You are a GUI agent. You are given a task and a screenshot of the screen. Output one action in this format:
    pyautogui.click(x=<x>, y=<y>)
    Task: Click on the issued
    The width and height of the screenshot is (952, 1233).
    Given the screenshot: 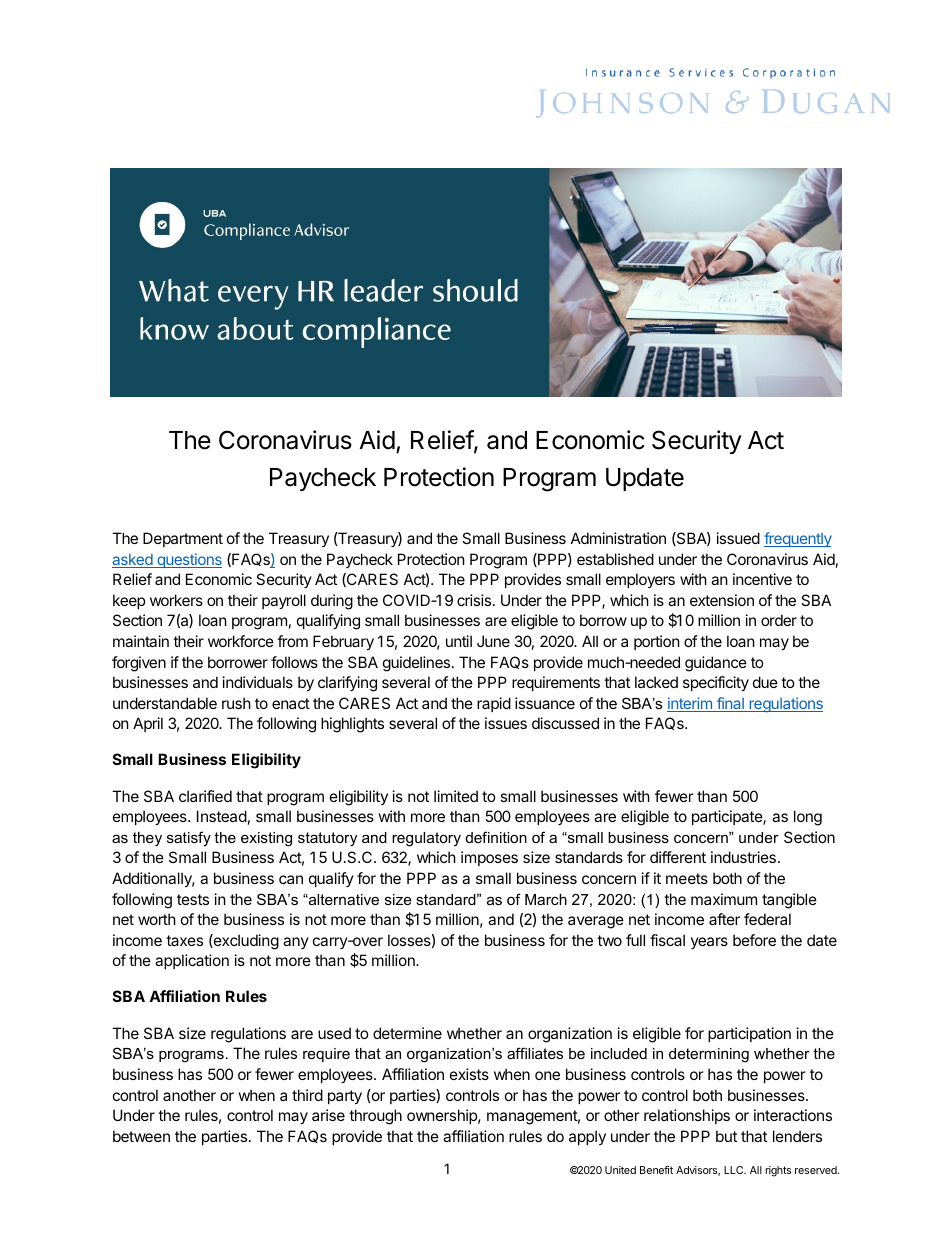 What is the action you would take?
    pyautogui.click(x=738, y=538)
